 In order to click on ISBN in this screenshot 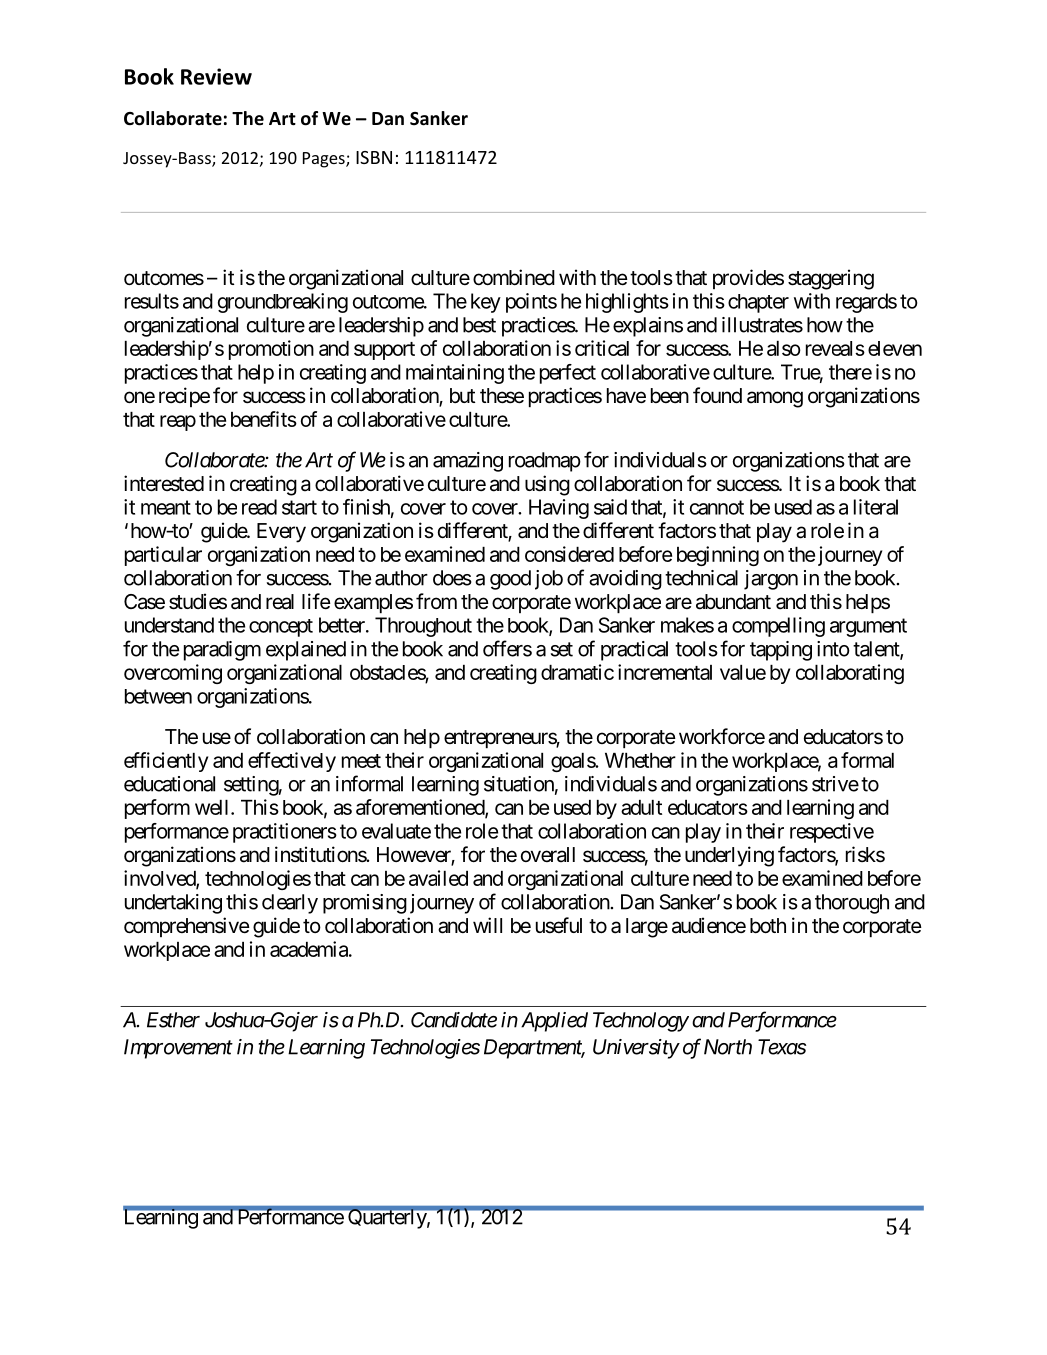, I will do `click(374, 157)`.
